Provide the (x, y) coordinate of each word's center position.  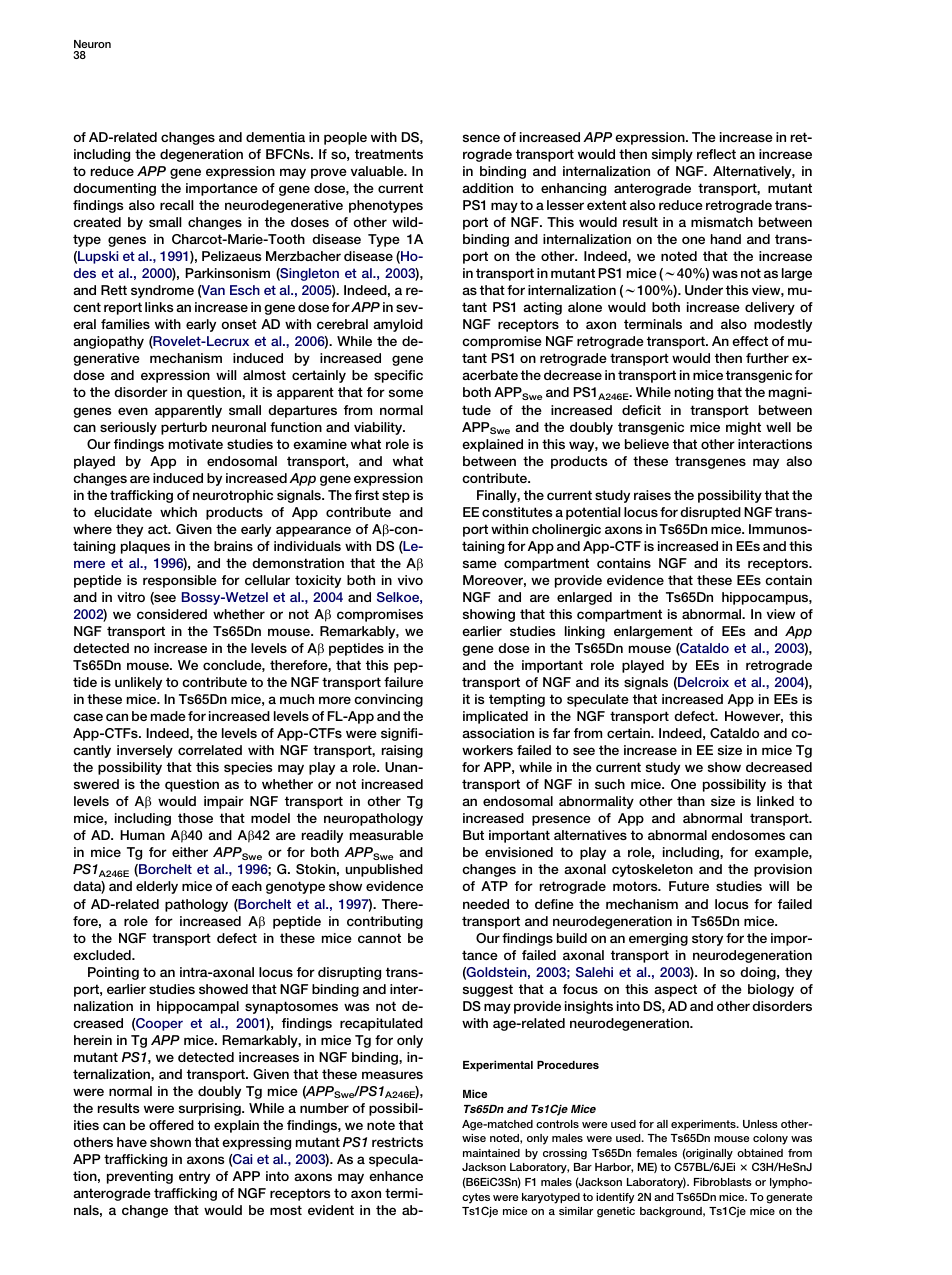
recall (177, 205)
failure (403, 682)
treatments (389, 154)
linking (585, 632)
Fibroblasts (723, 1182)
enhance (396, 1176)
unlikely (138, 683)
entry (194, 1177)
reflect (716, 154)
